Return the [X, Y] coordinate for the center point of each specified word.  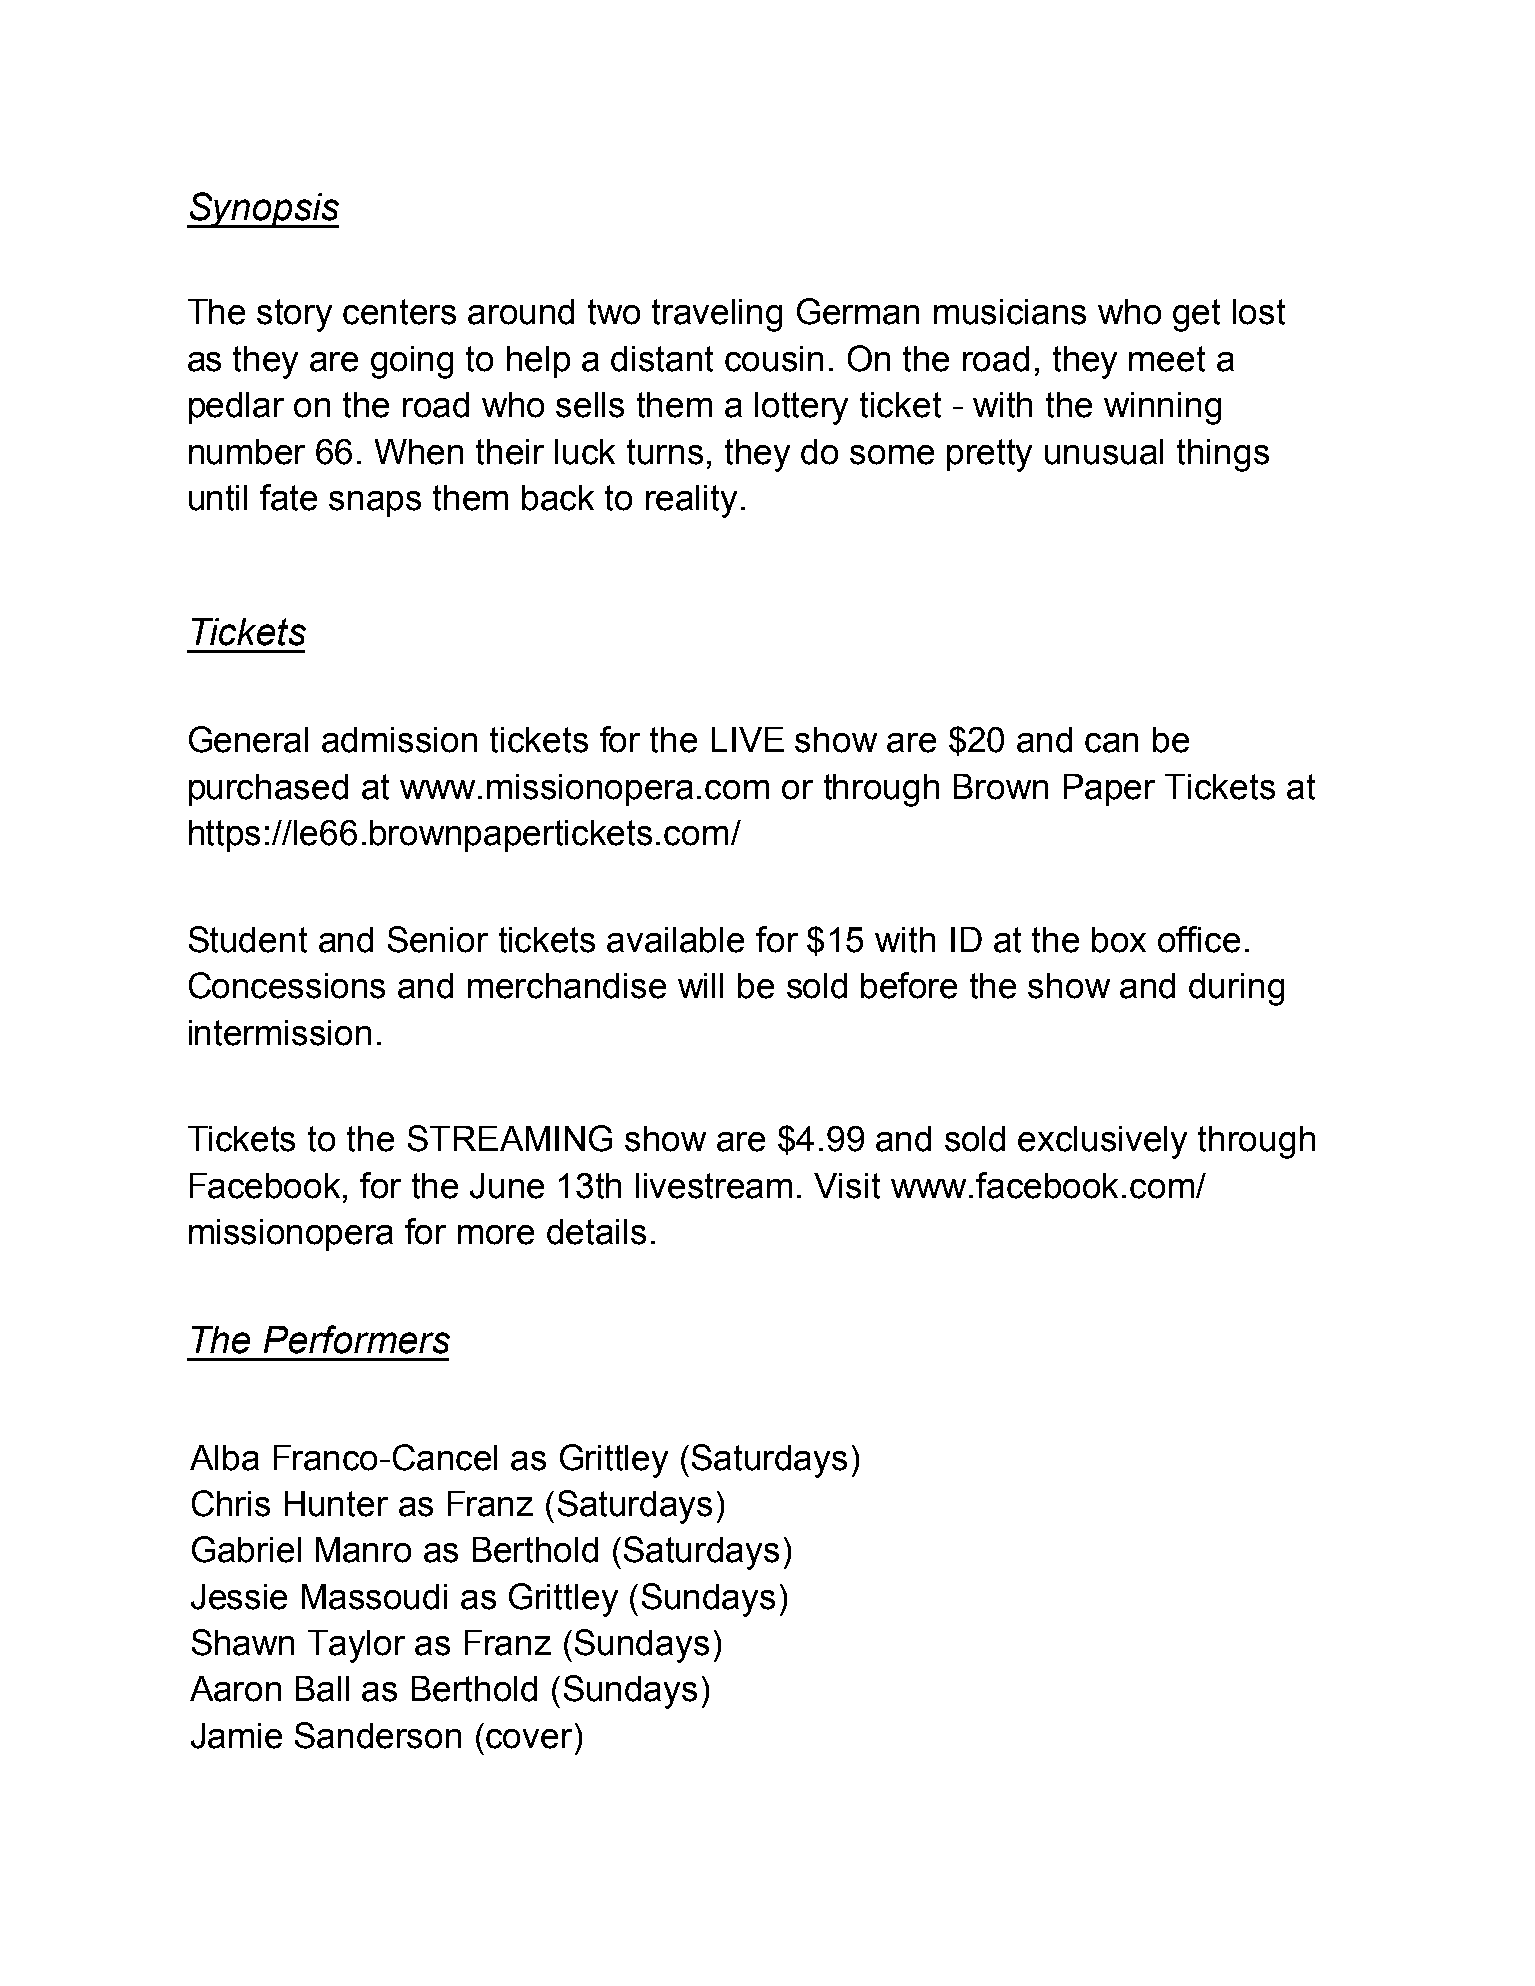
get [1196, 315]
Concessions [287, 985]
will [700, 985]
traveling [717, 315]
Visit [847, 1186]
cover [529, 1739]
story [294, 315]
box [1119, 940]
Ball [322, 1689]
